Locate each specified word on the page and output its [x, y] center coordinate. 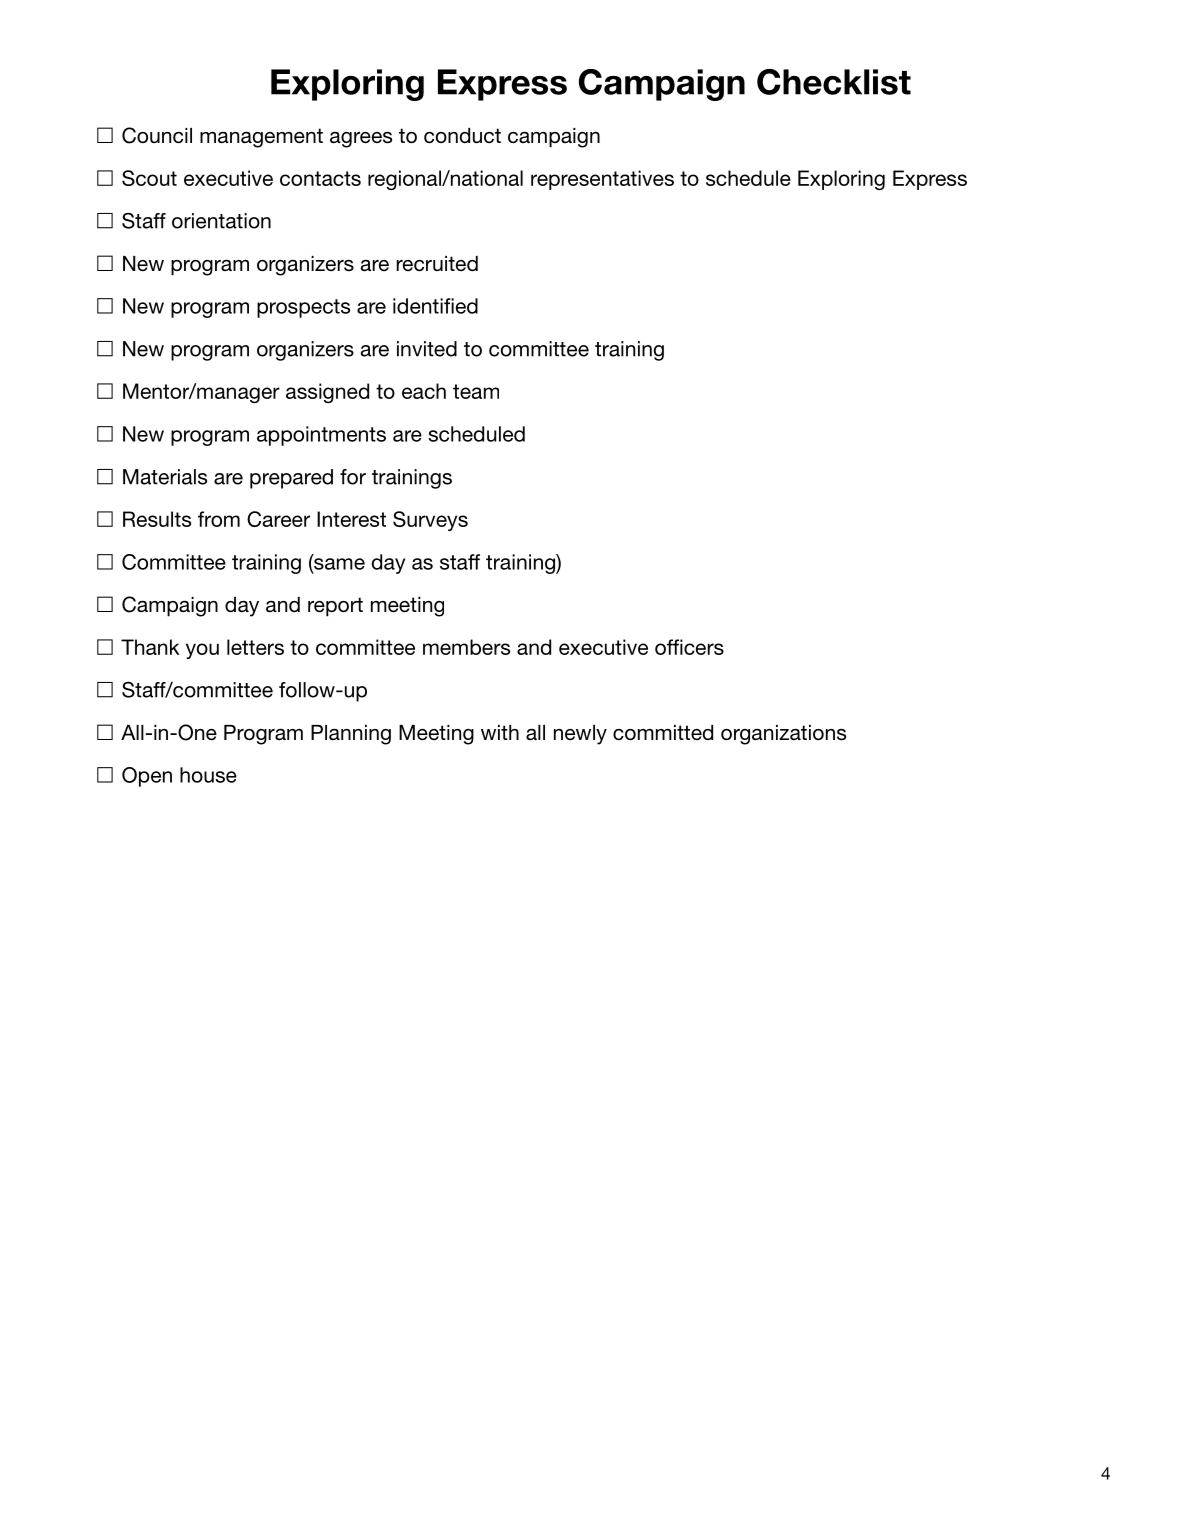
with [500, 732]
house [208, 775]
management [261, 138]
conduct [462, 136]
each [424, 391]
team [476, 391]
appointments [321, 436]
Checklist [834, 82]
